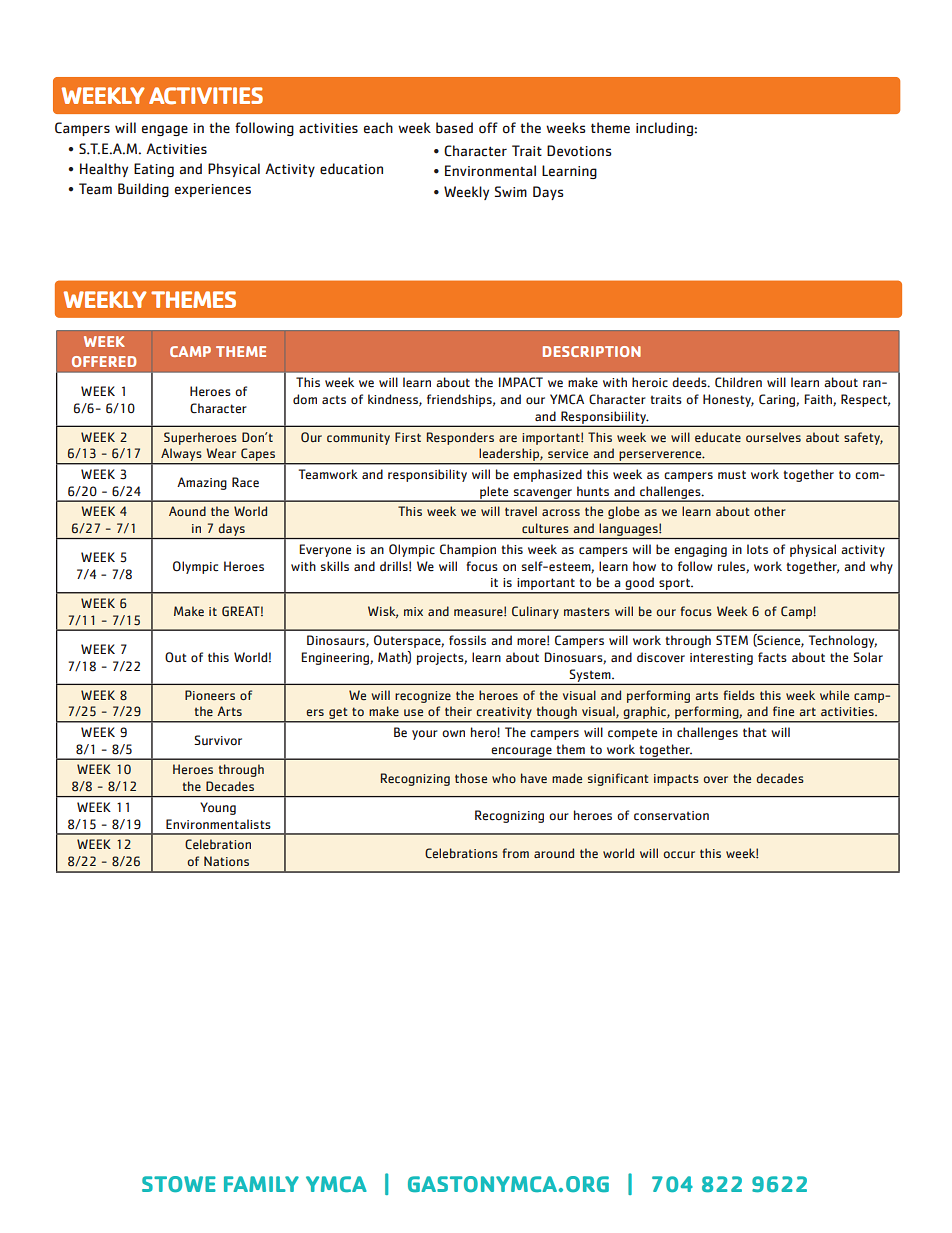  I want to click on occur, so click(679, 854).
